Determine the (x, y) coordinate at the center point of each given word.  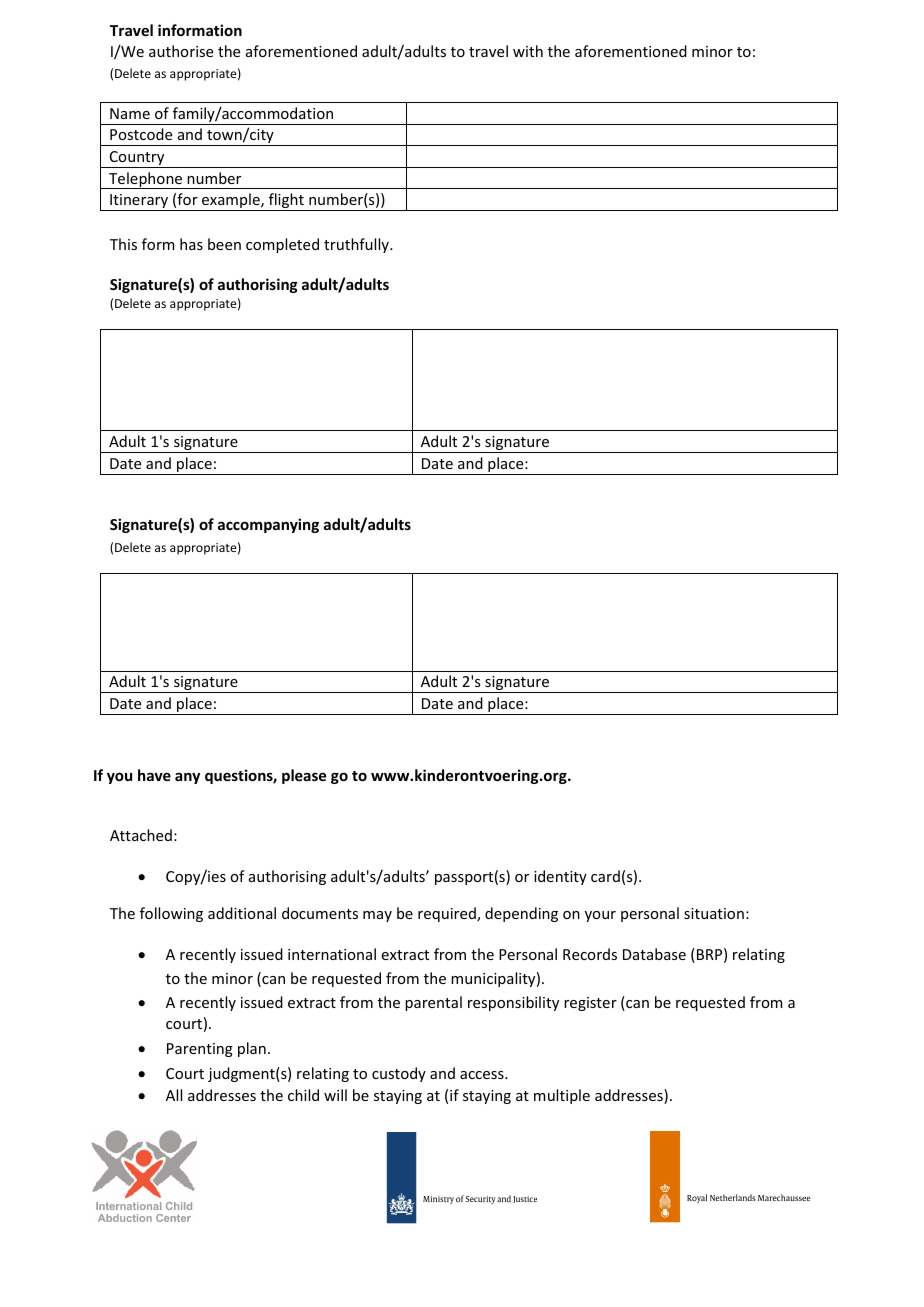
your (600, 916)
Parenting (200, 1050)
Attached (141, 835)
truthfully (357, 245)
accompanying (268, 525)
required (448, 914)
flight (286, 202)
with (528, 51)
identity (560, 877)
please (304, 776)
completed (282, 245)
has (191, 244)
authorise (181, 51)
